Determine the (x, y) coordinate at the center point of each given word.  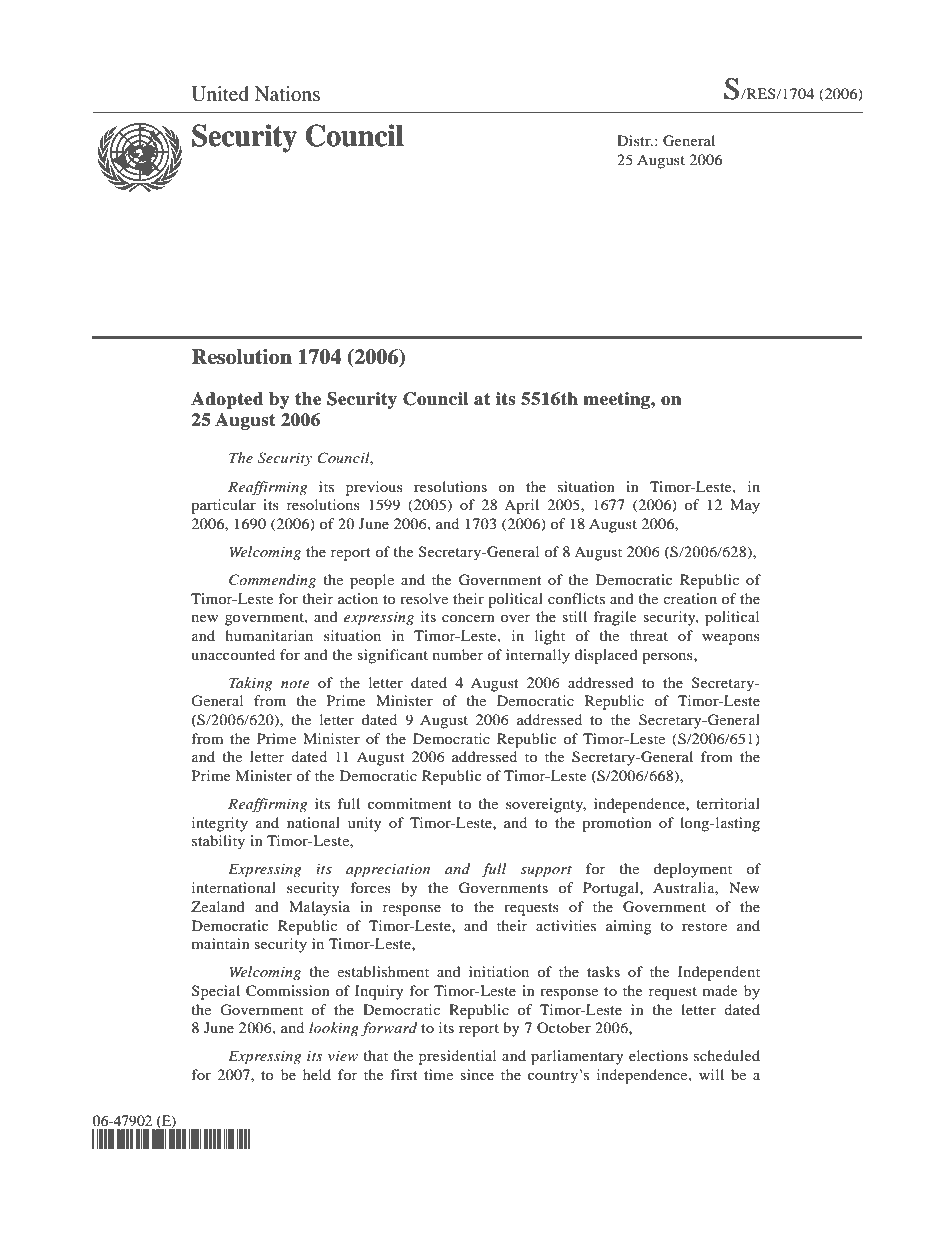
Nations (287, 93)
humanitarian (269, 635)
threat (649, 635)
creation (690, 598)
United (220, 94)
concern (468, 618)
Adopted (227, 400)
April (521, 506)
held (317, 1074)
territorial (728, 803)
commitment (409, 803)
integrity (220, 824)
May (745, 506)
